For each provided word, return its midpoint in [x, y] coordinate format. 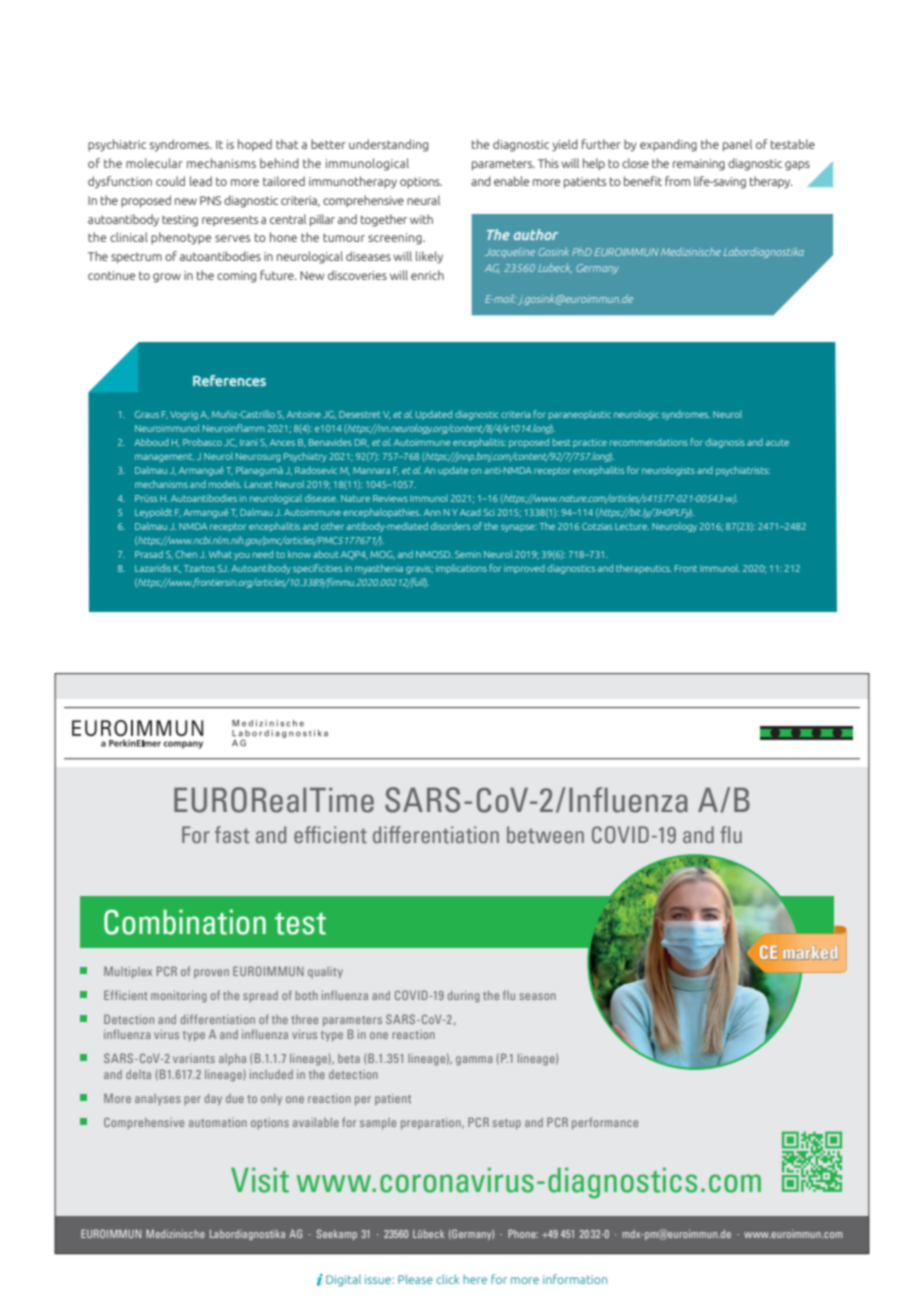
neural [423, 200]
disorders [450, 526]
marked [810, 953]
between [545, 835]
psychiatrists [743, 471]
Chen [186, 554]
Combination [185, 922]
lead [201, 181]
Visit [260, 1180]
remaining [699, 165]
